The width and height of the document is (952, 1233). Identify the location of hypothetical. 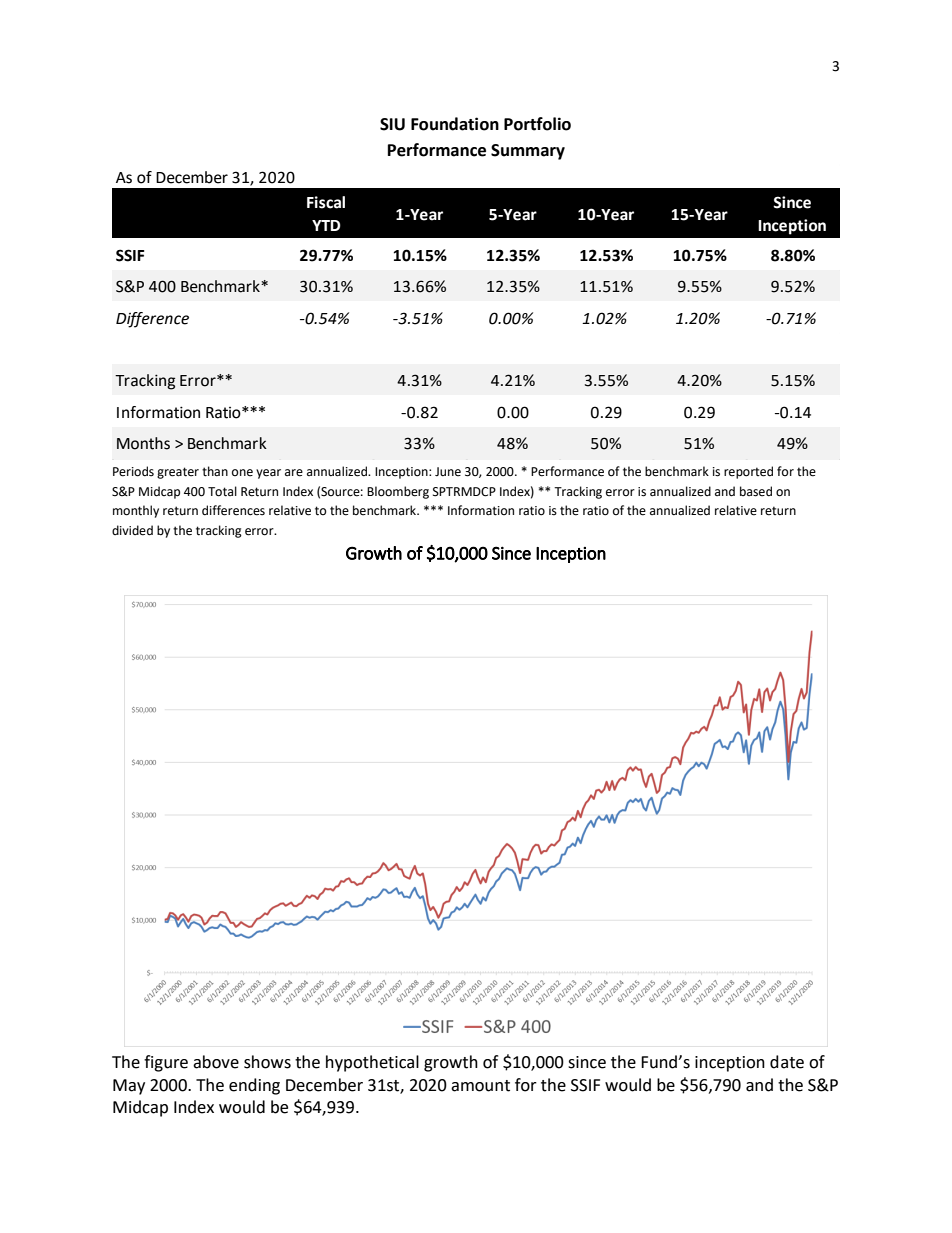
(372, 1063).
